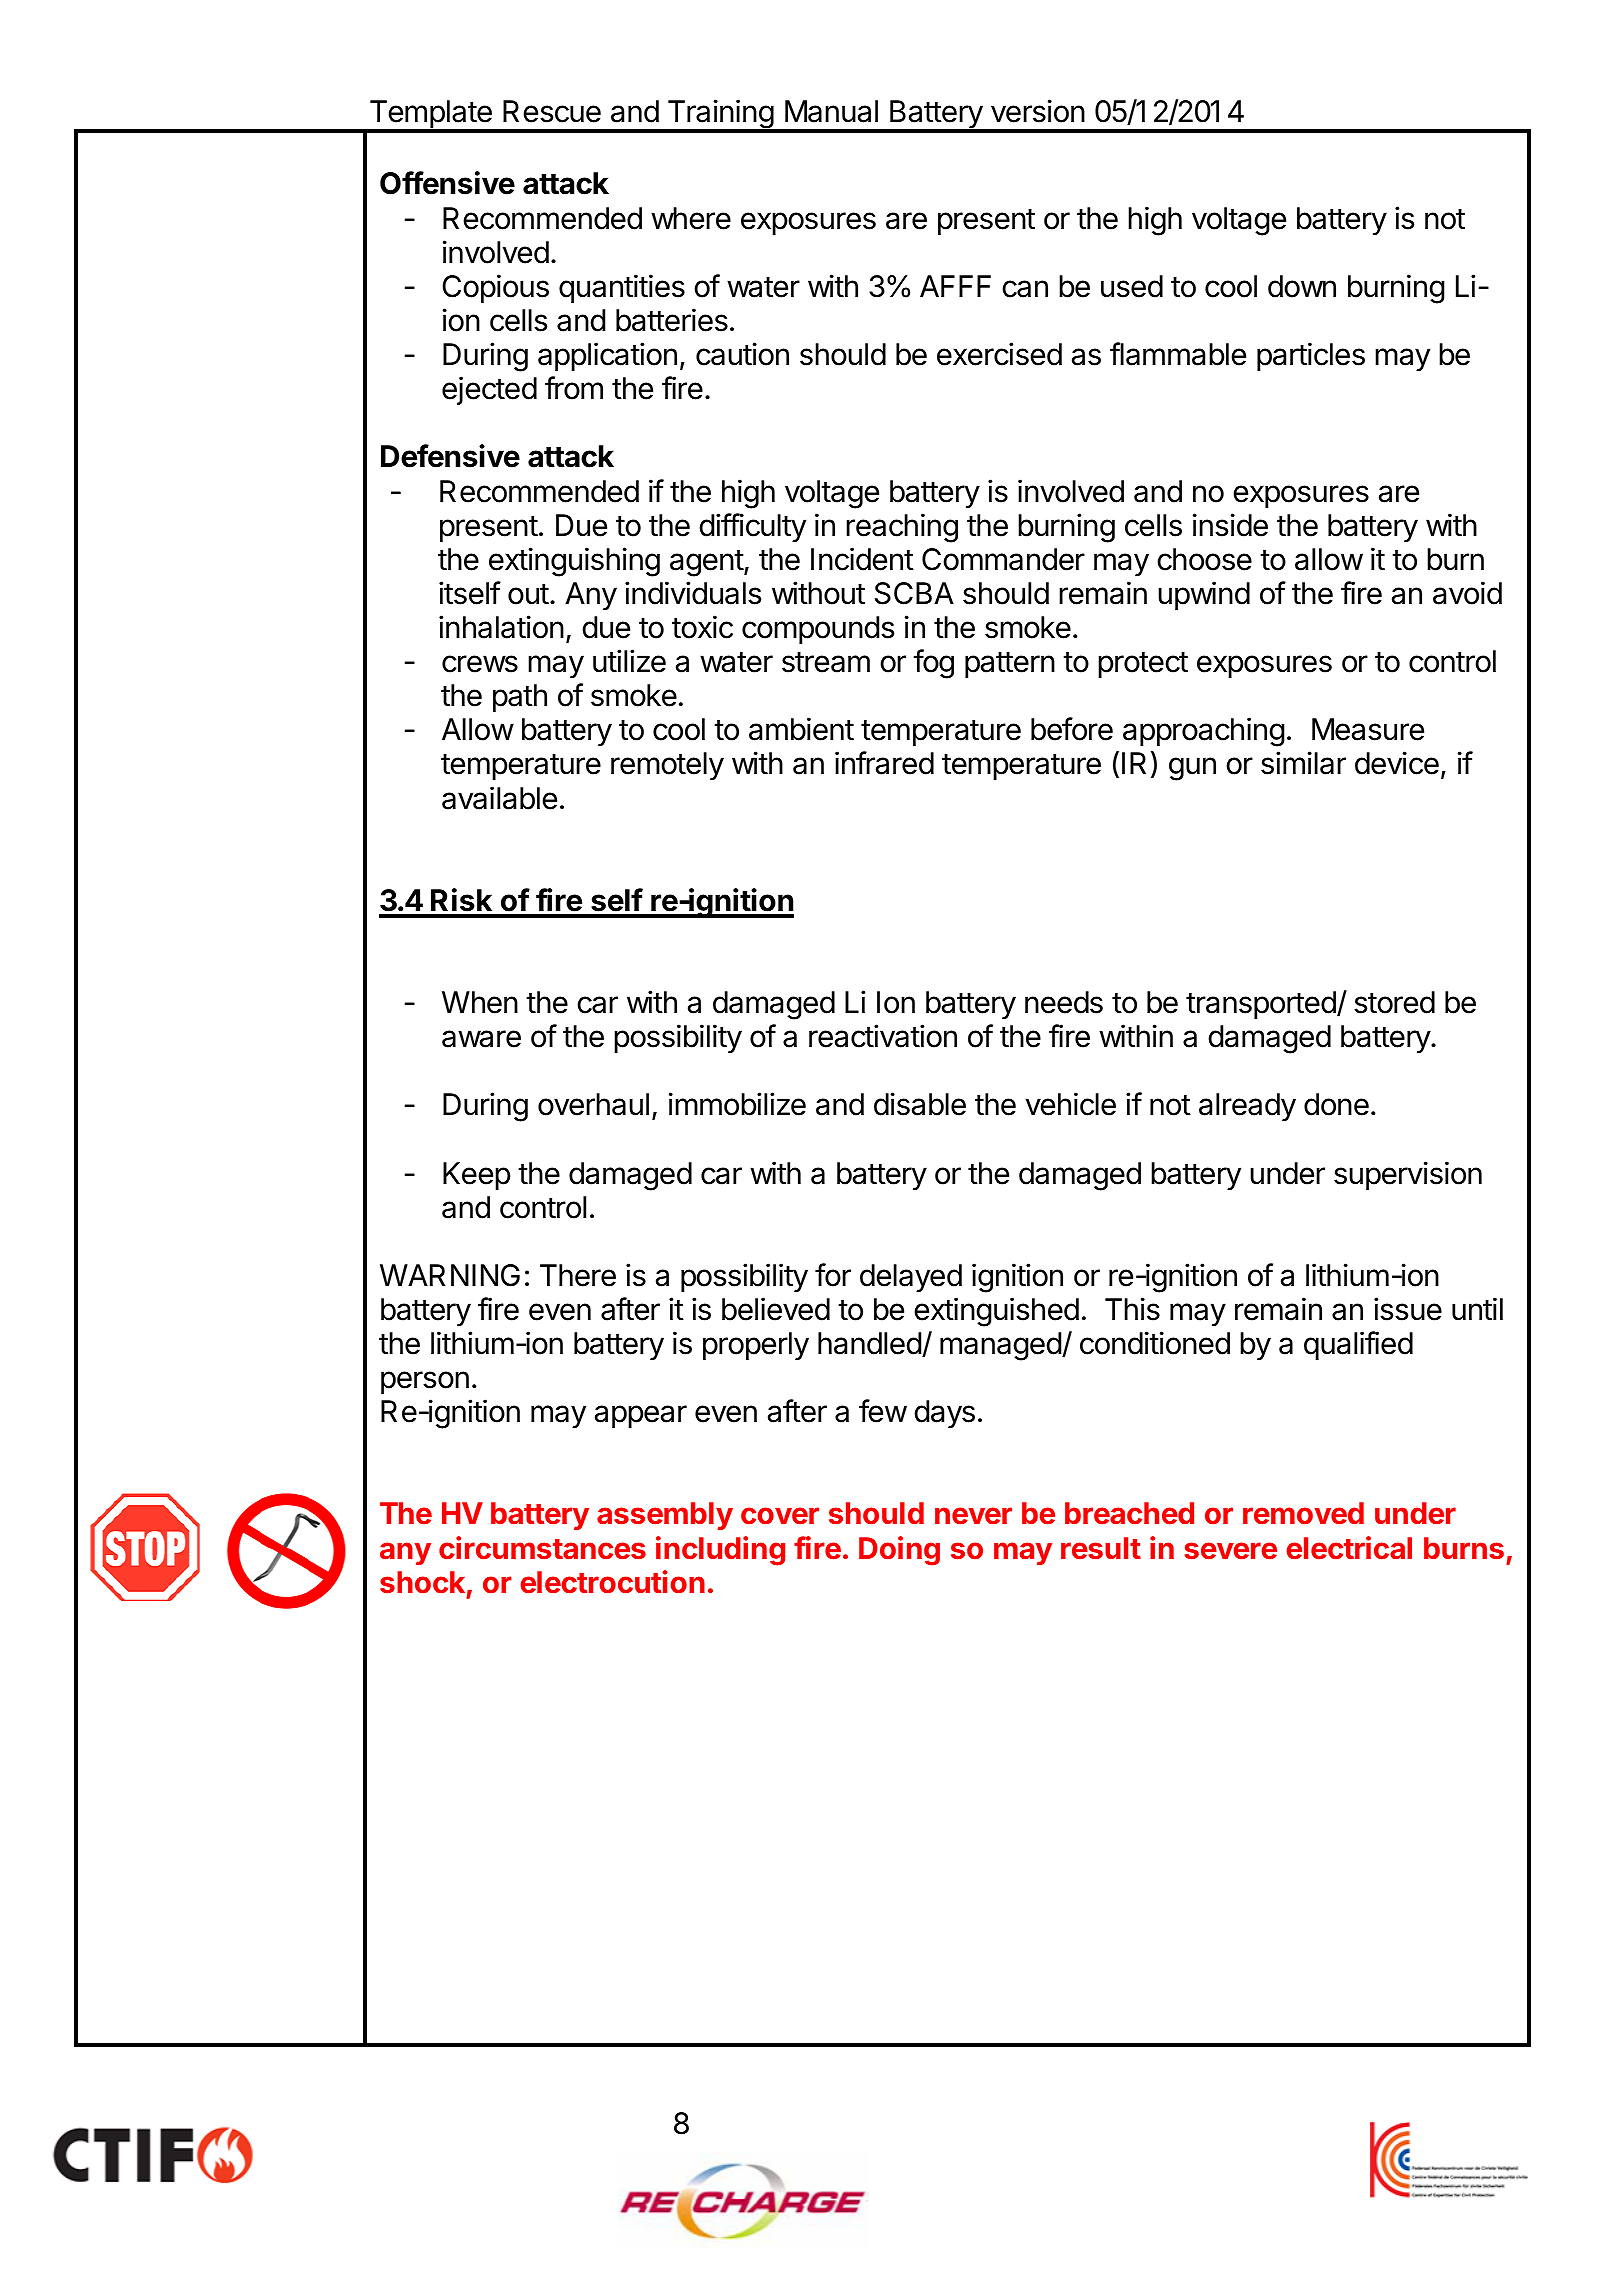  Describe the element at coordinates (1336, 1104) in the screenshot. I see `done` at that location.
